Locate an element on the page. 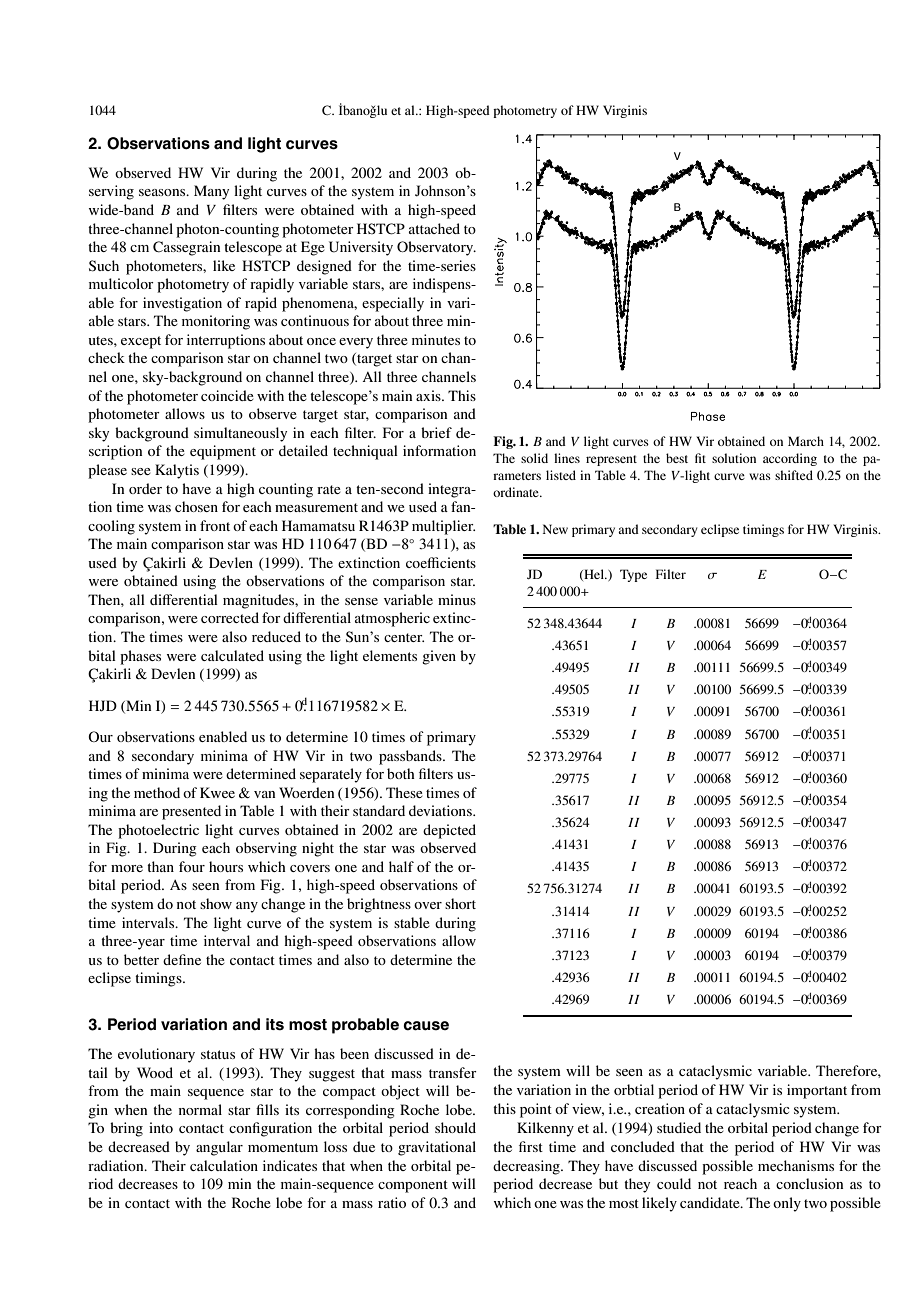  front is located at coordinates (215, 525).
